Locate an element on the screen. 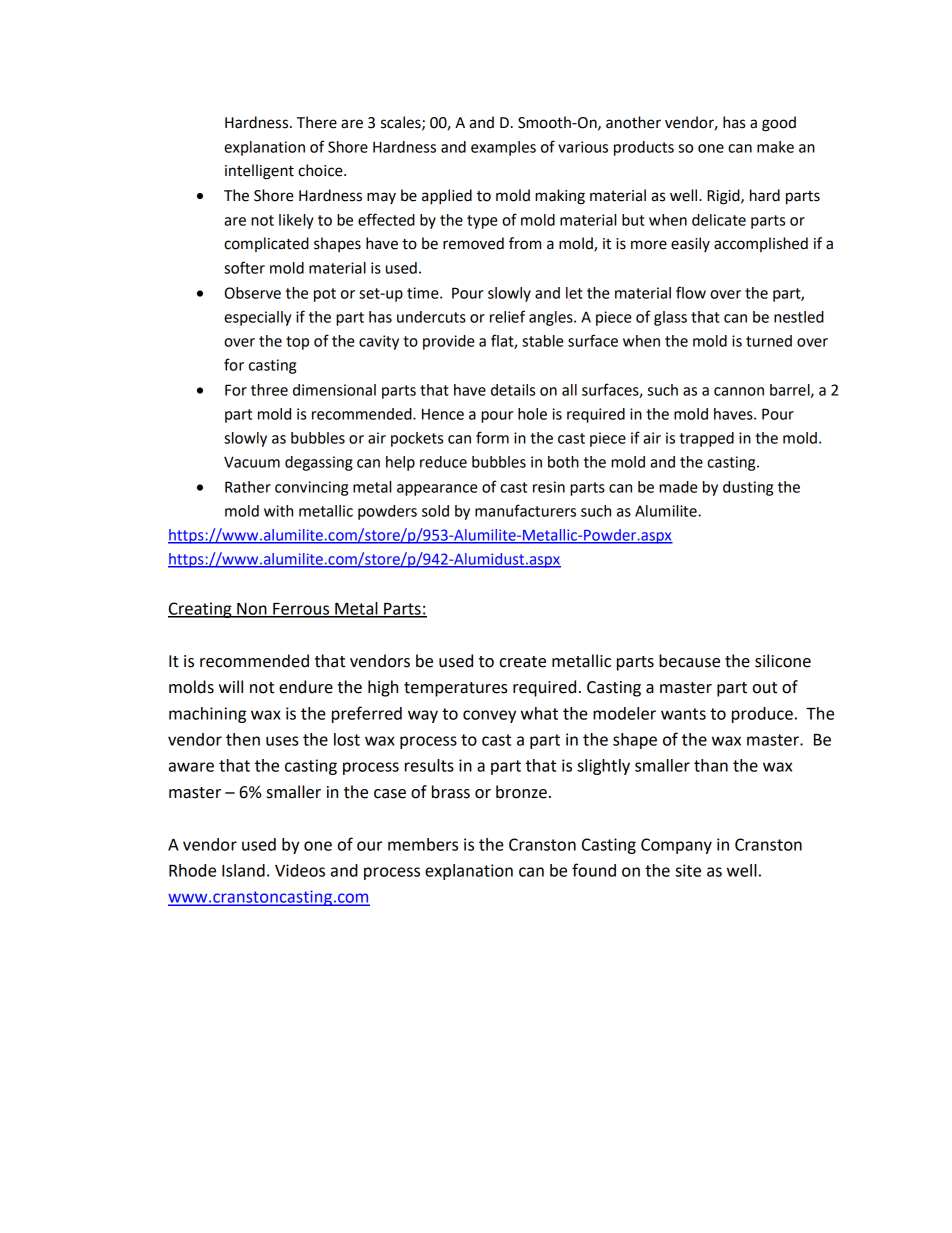 The width and height of the screenshot is (952, 1233). Rather is located at coordinates (248, 487).
